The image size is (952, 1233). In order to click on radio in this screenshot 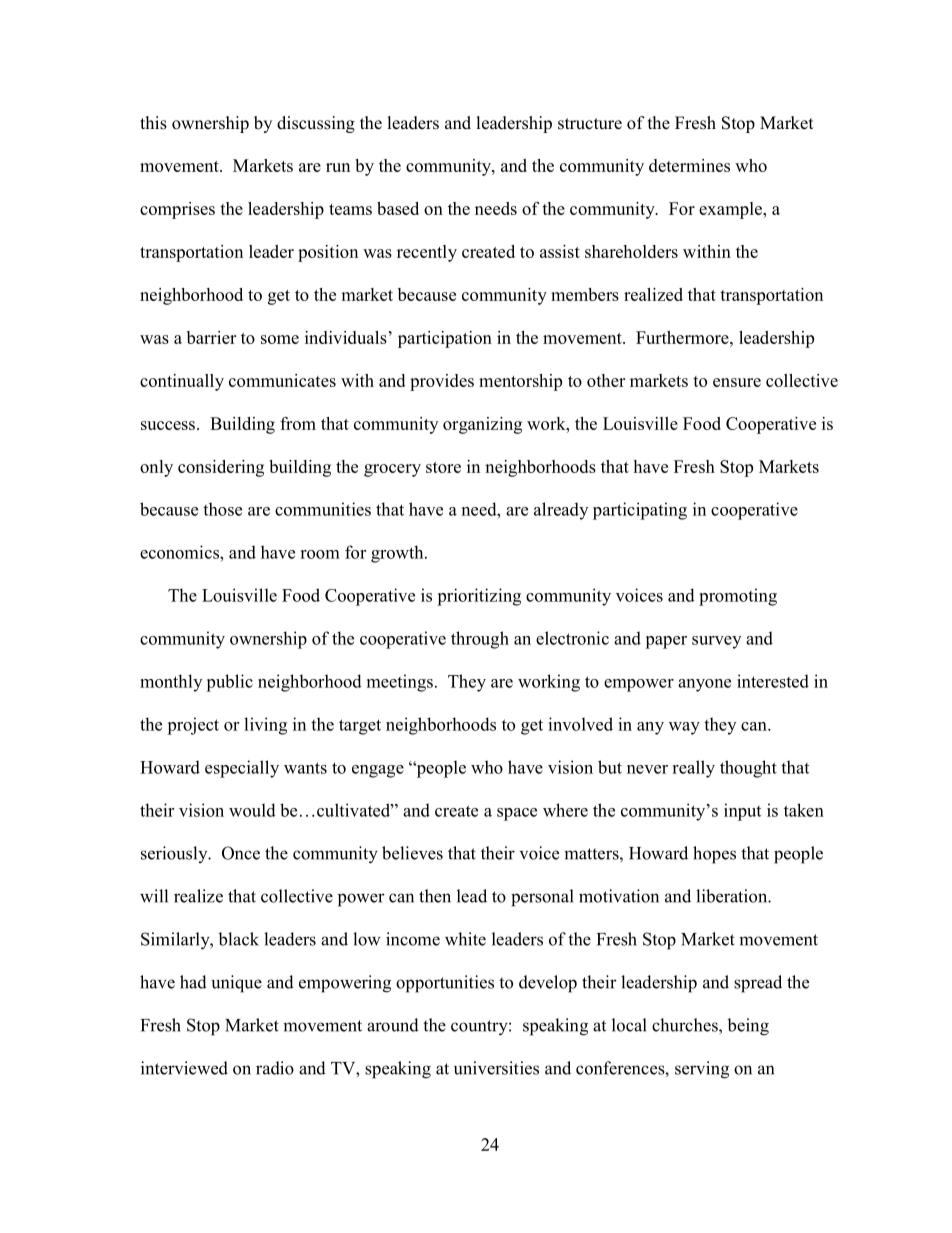, I will do `click(275, 1068)`.
